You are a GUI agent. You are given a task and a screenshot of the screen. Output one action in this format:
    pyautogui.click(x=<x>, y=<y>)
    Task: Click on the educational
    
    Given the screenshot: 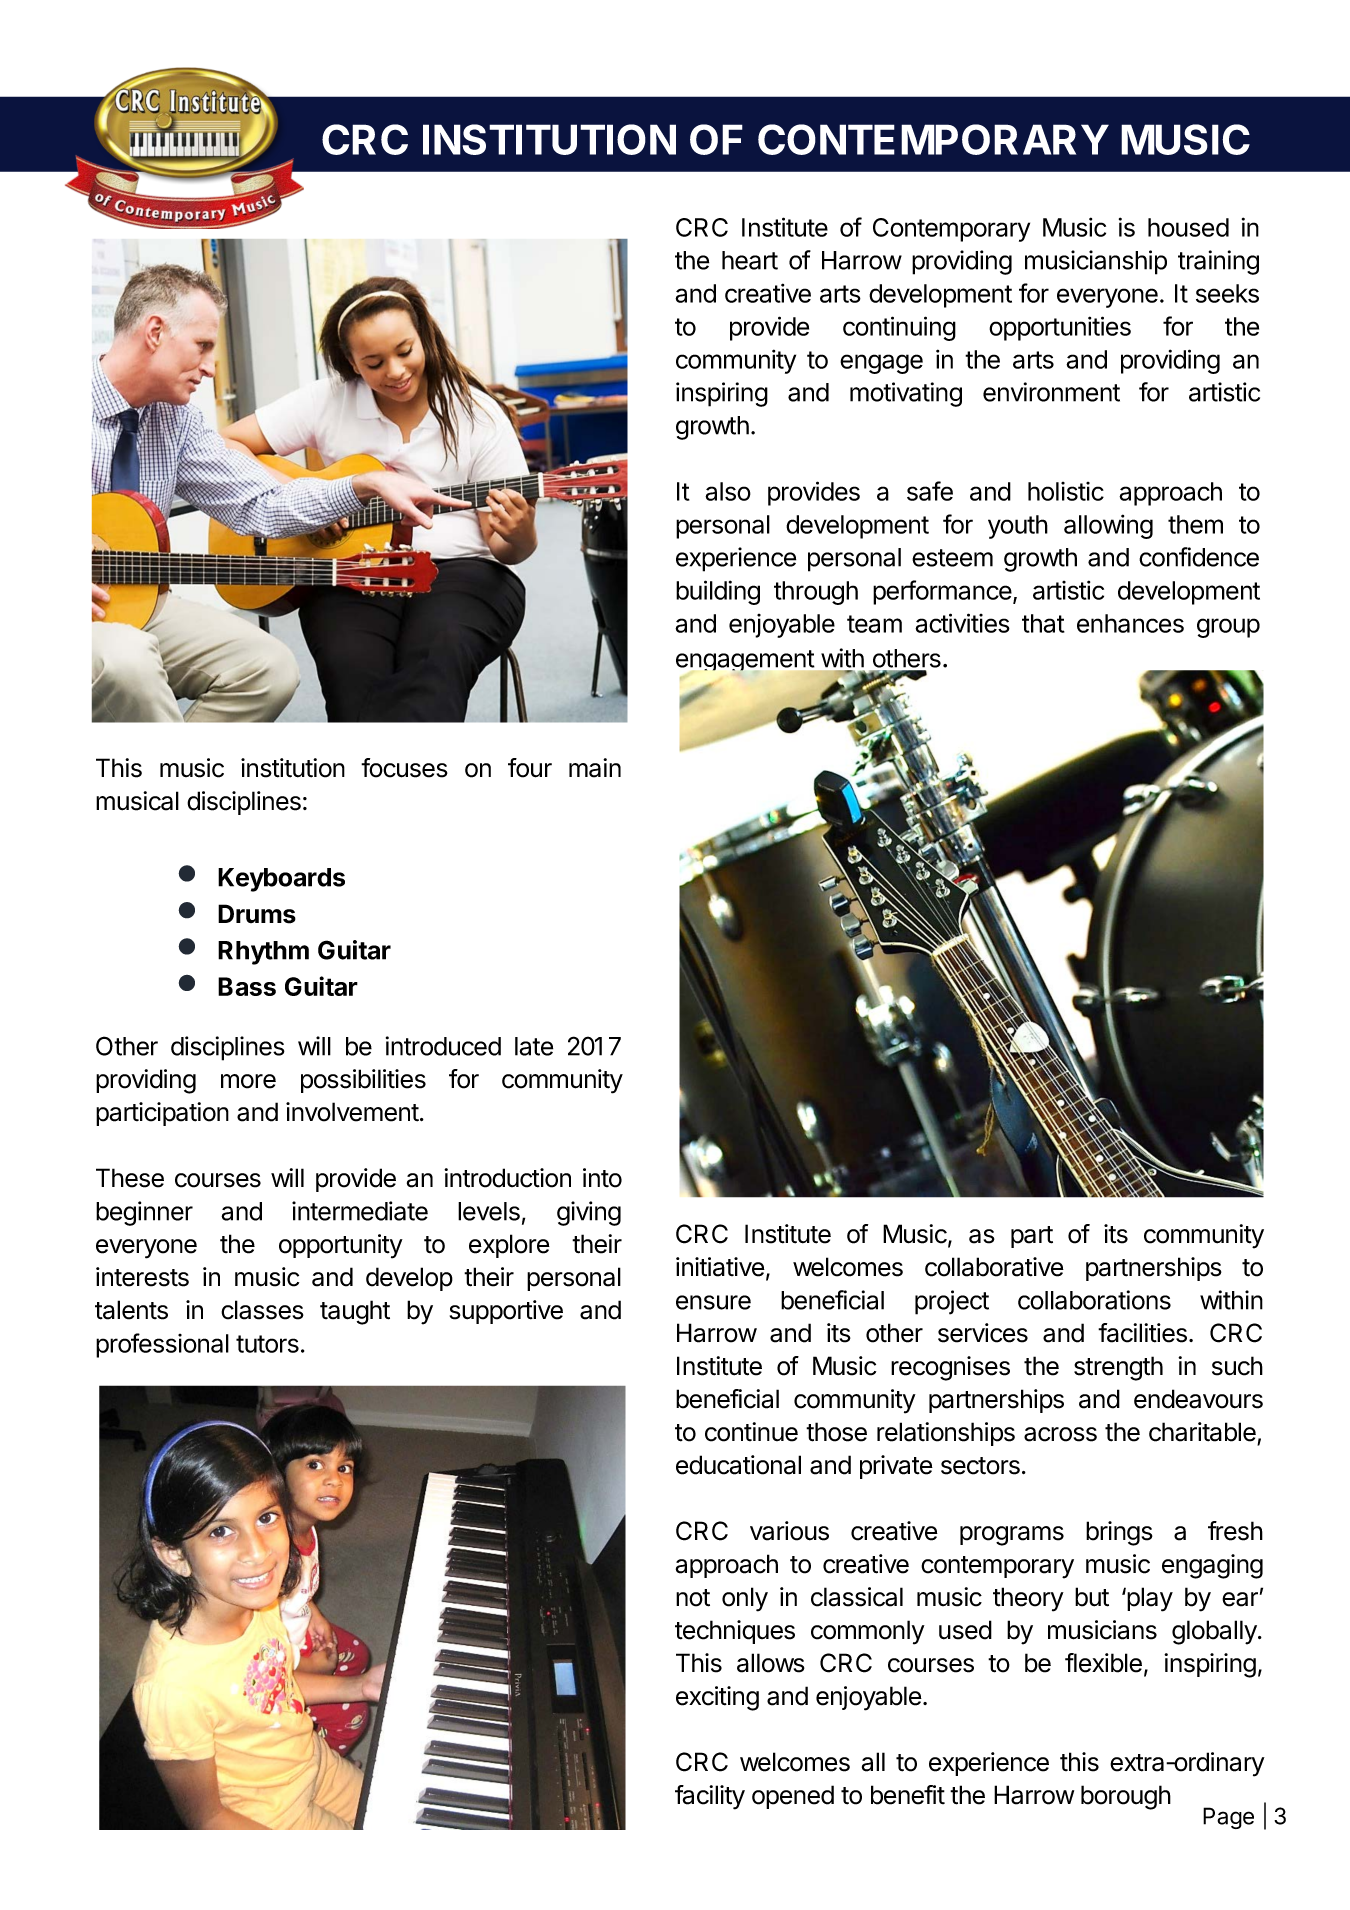 What is the action you would take?
    pyautogui.click(x=738, y=1465)
